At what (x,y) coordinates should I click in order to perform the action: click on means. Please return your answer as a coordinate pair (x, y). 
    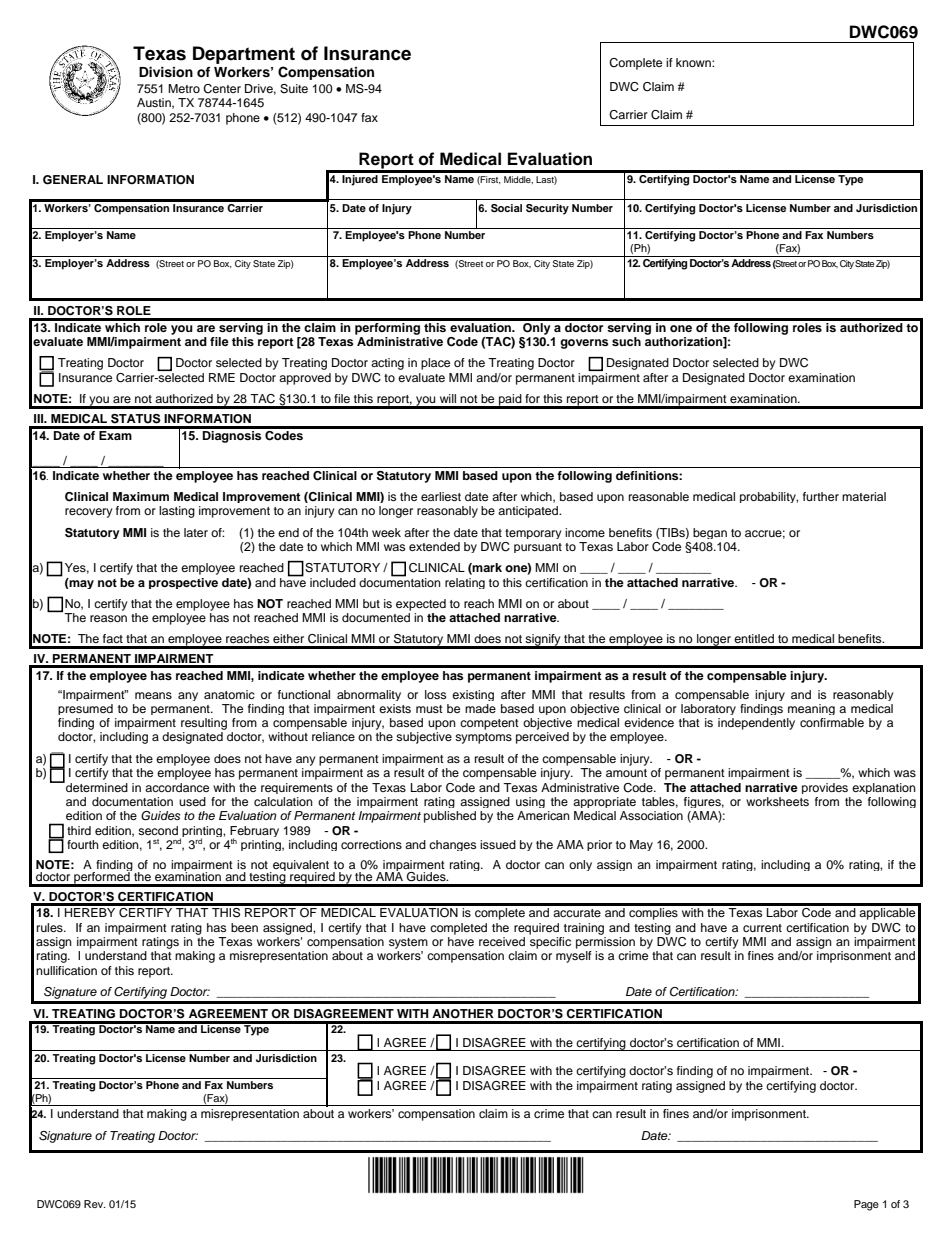
    Looking at the image, I should click on (153, 695).
